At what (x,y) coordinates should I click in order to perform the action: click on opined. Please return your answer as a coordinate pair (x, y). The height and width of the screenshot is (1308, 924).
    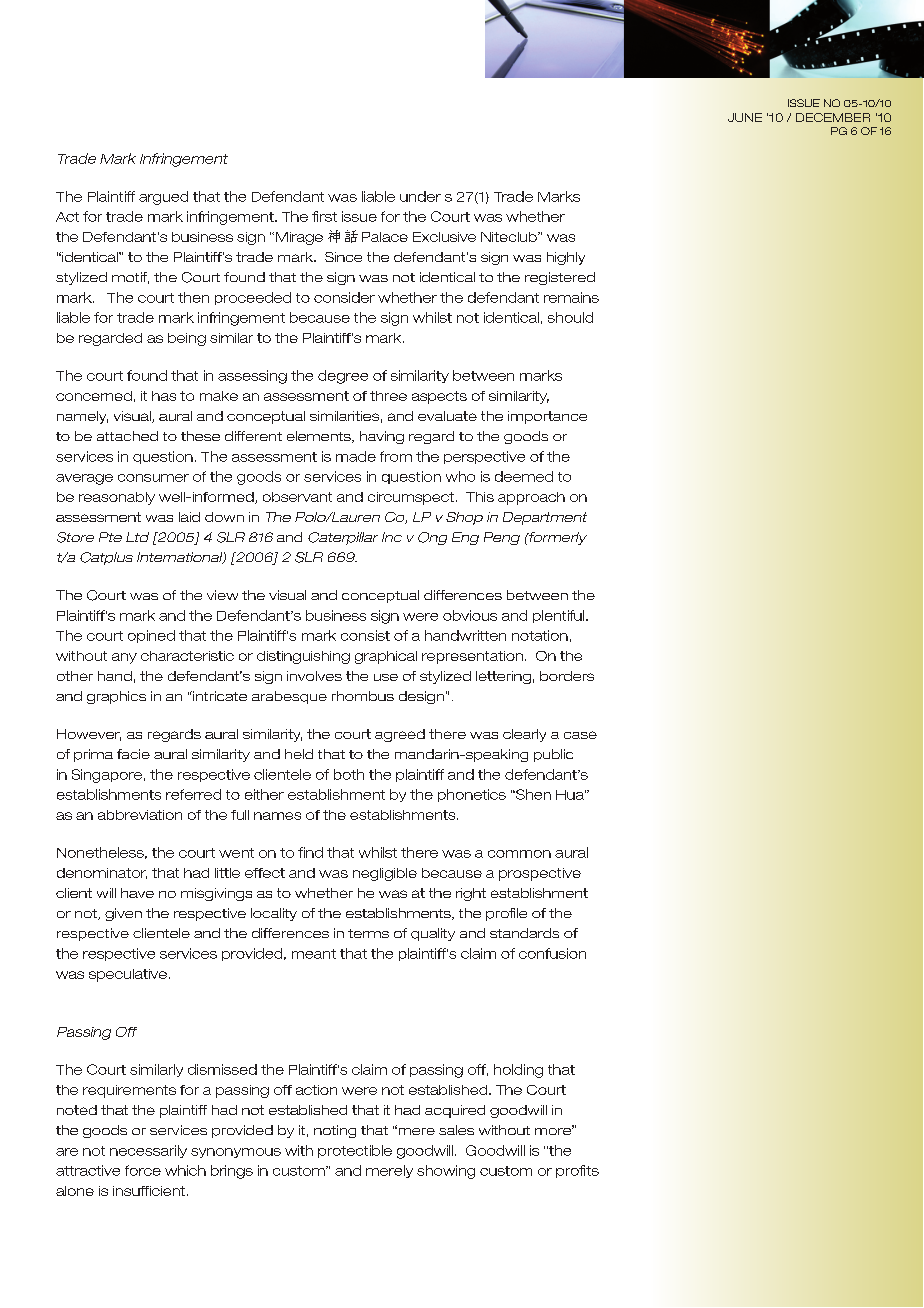
    Looking at the image, I should click on (151, 636).
